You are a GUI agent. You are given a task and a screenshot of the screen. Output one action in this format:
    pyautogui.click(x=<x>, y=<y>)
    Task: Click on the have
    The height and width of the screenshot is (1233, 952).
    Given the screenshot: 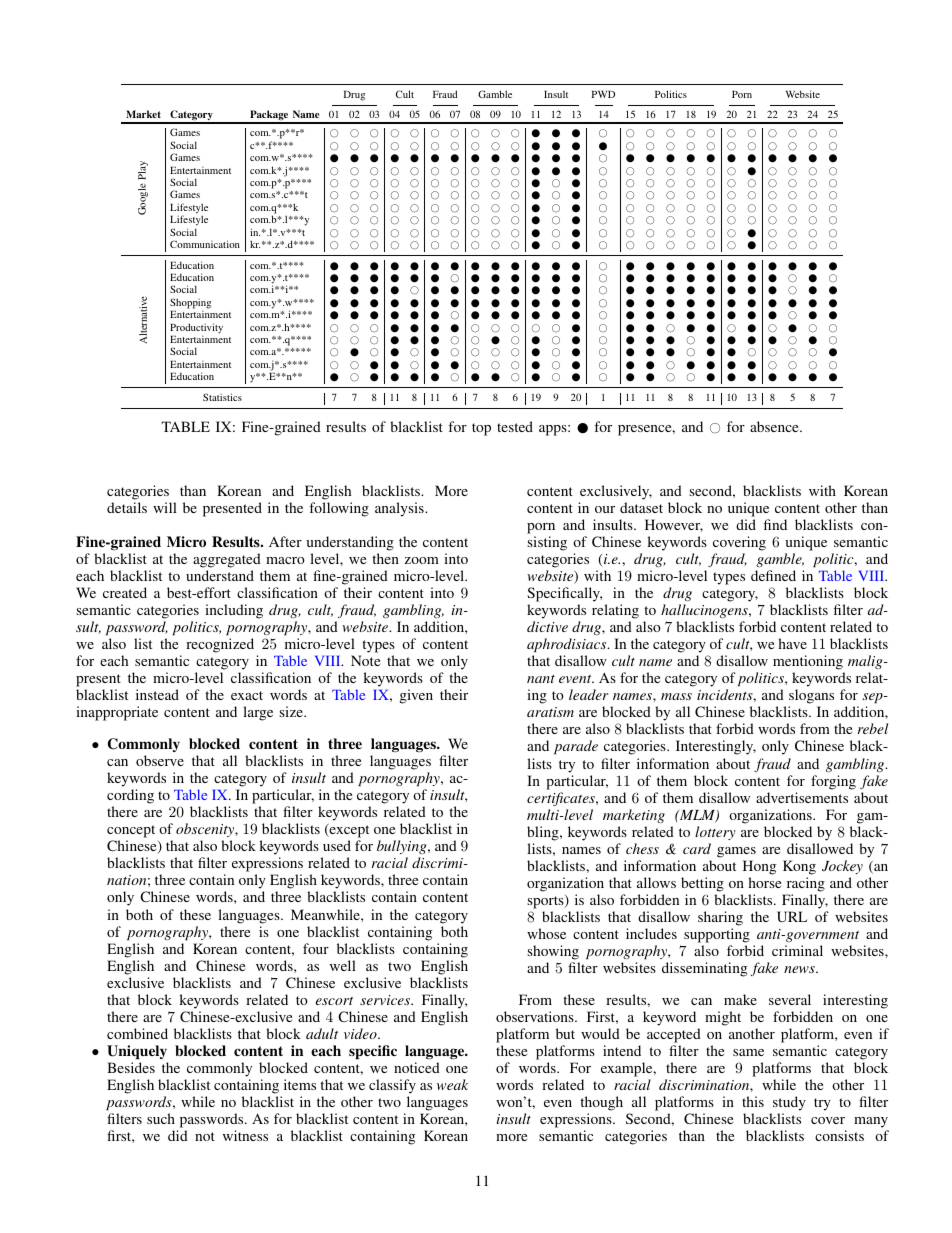 What is the action you would take?
    pyautogui.click(x=792, y=643)
